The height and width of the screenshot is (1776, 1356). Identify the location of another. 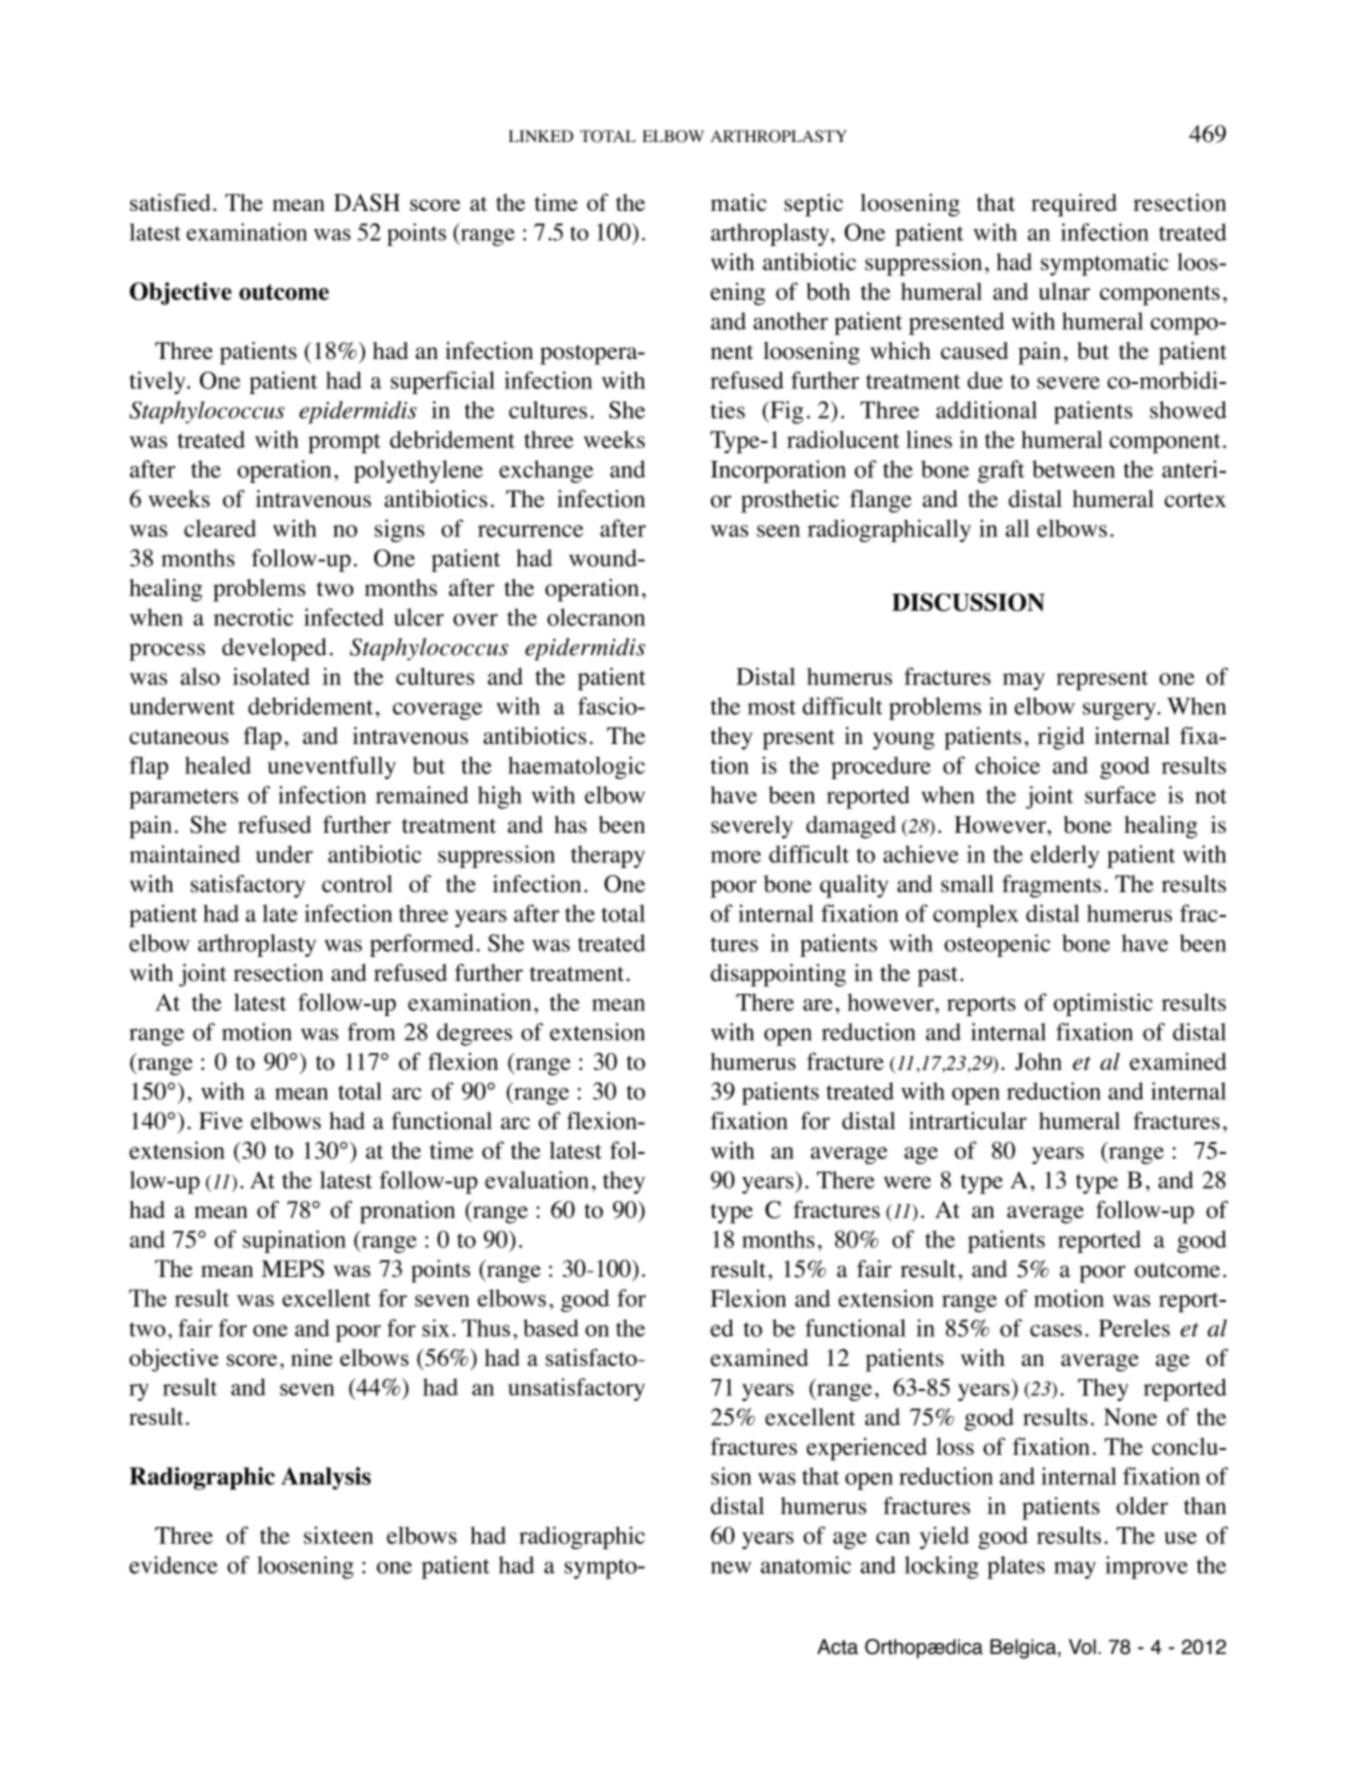
(790, 321).
